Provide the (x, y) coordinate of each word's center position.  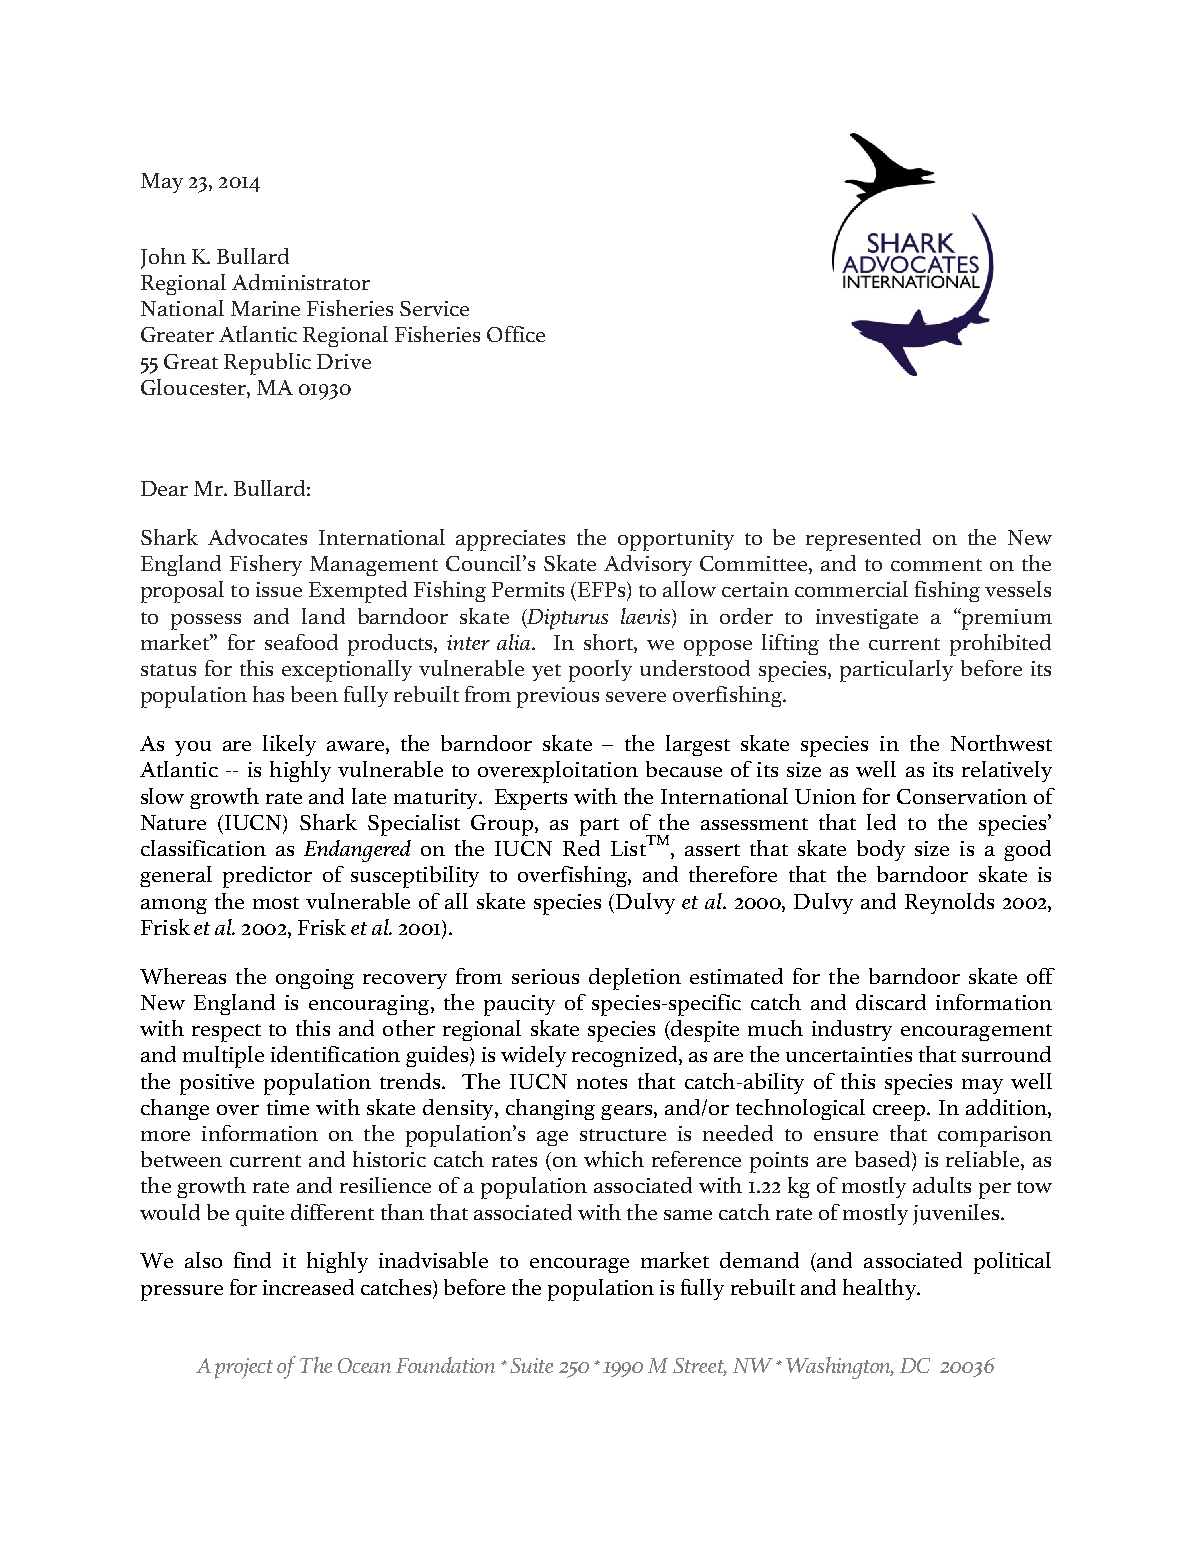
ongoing (315, 979)
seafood (301, 642)
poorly (600, 671)
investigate (867, 619)
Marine (265, 308)
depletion (635, 979)
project (244, 1368)
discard (891, 1002)
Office (516, 334)
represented (863, 540)
